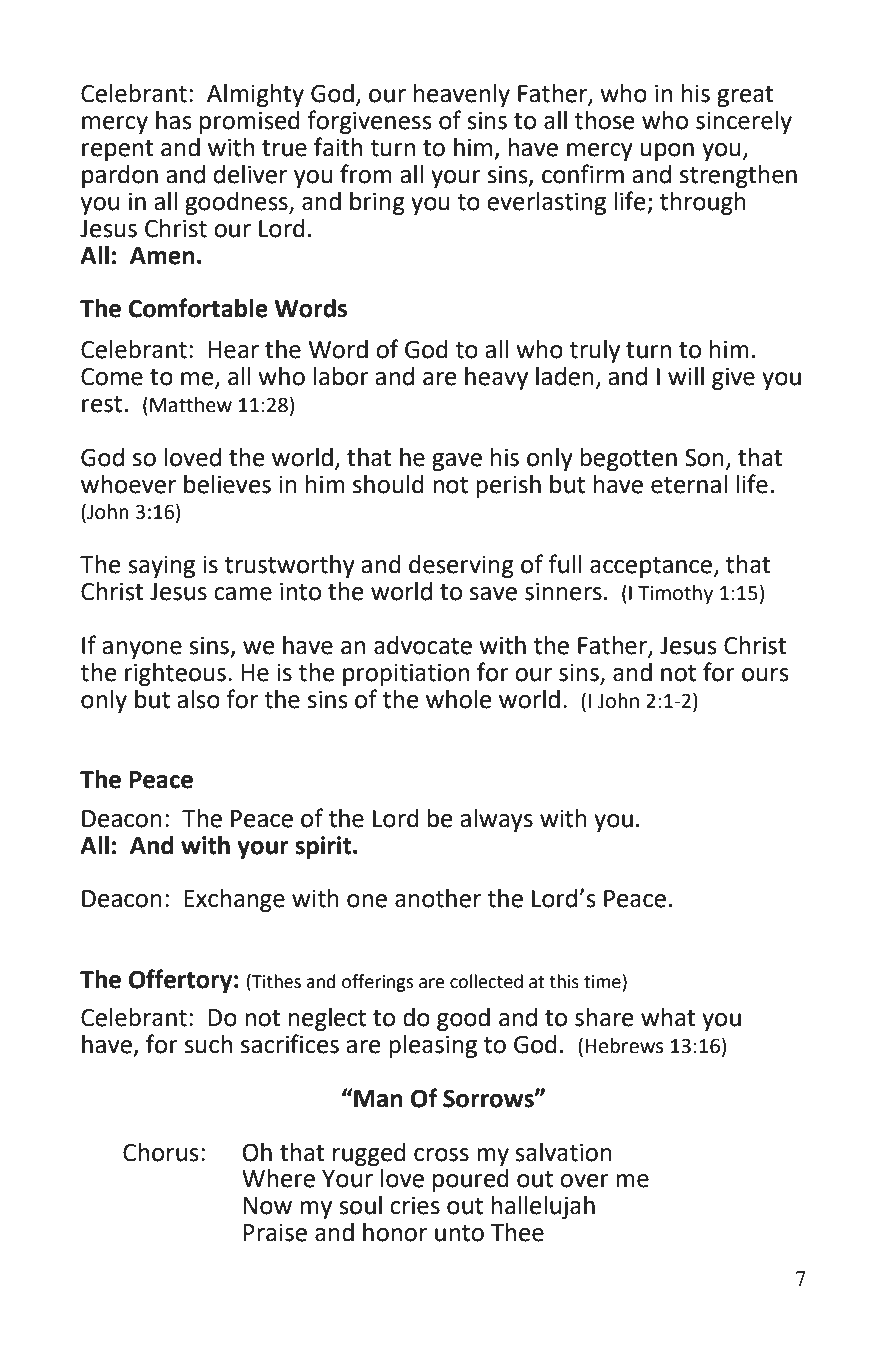 The width and height of the screenshot is (887, 1372). What do you see at coordinates (267, 1206) in the screenshot?
I see `Now` at bounding box center [267, 1206].
